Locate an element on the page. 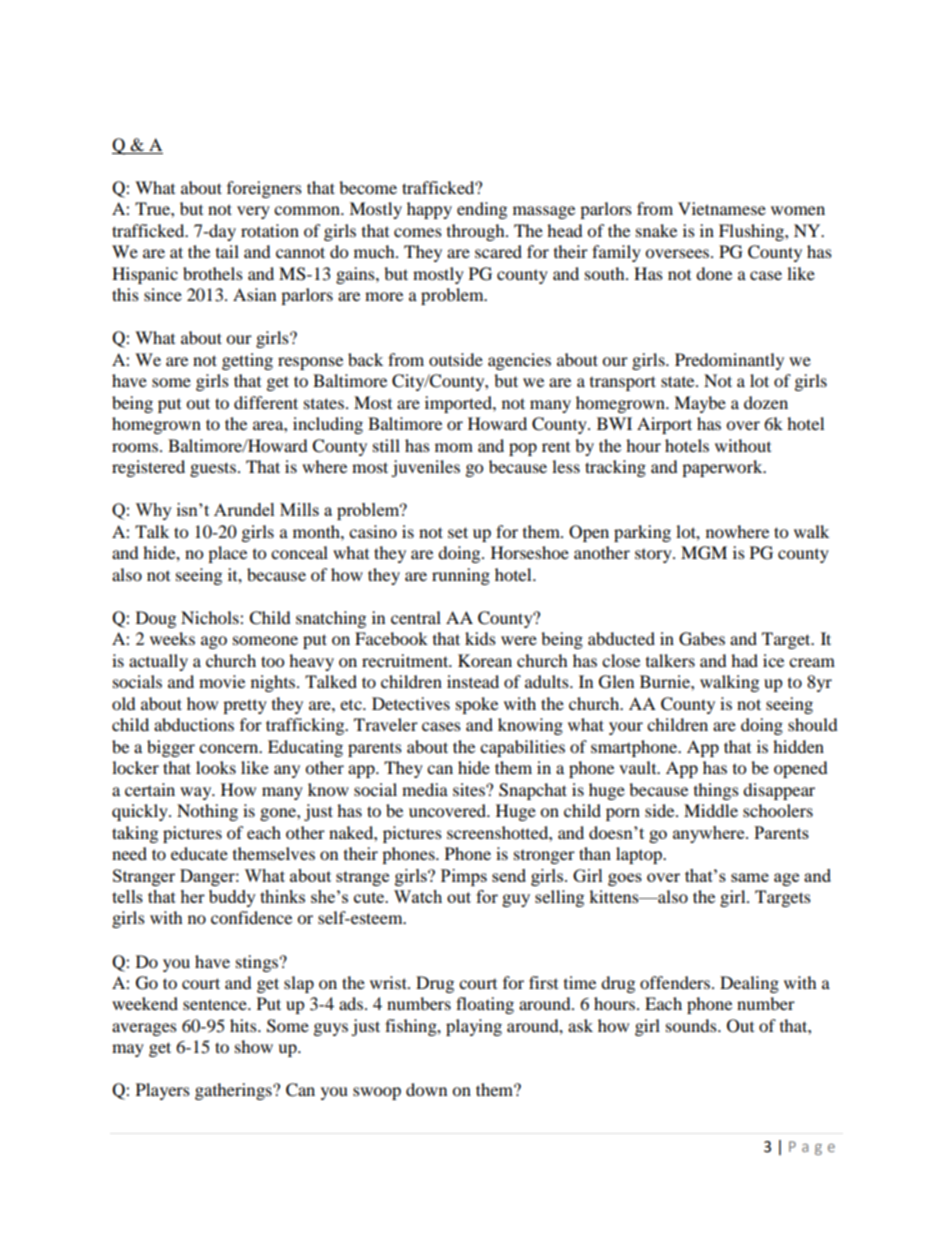 The width and height of the image is (952, 1233). mom is located at coordinates (454, 447).
